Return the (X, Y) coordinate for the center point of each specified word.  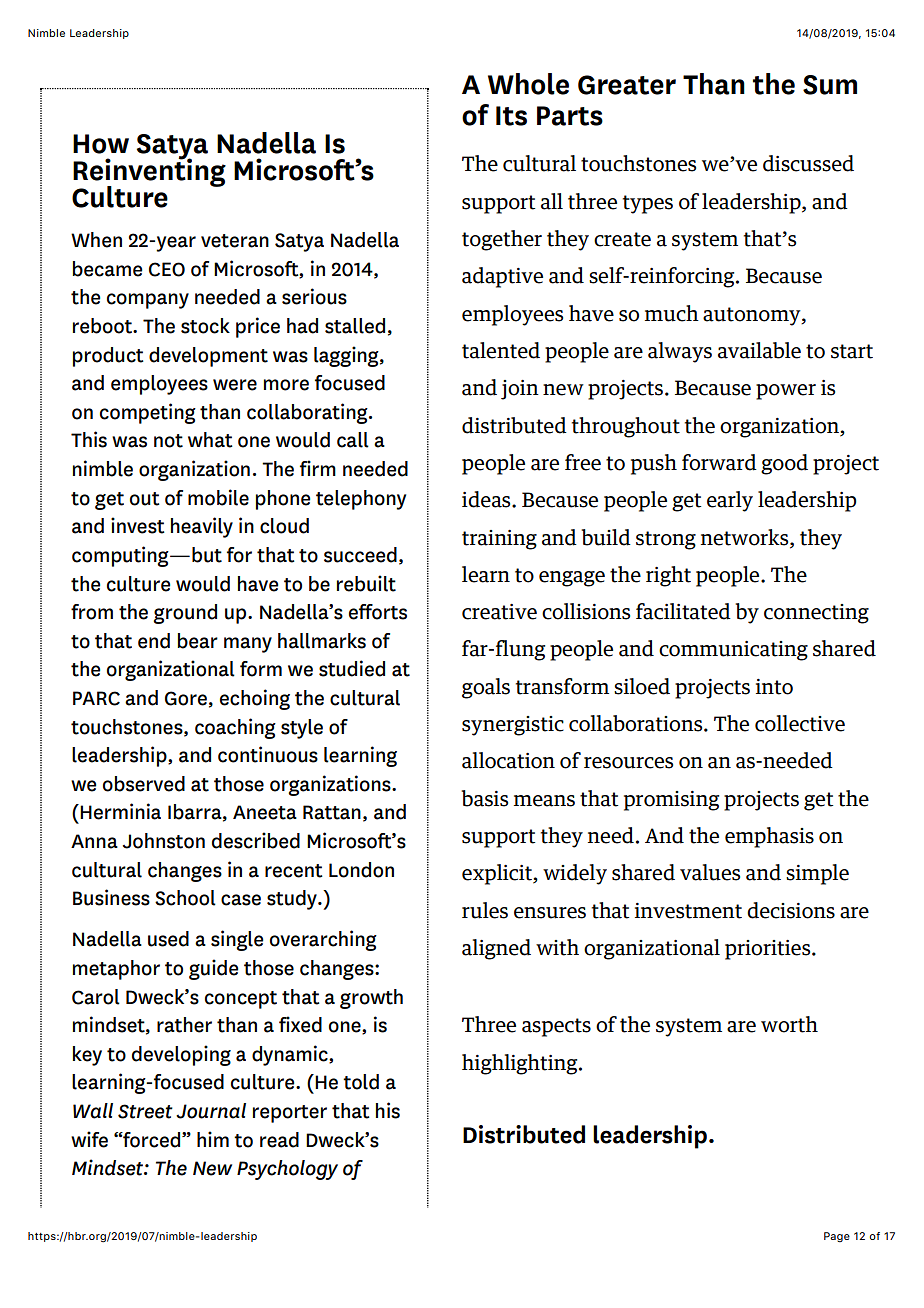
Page (837, 1237)
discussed (808, 163)
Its (511, 116)
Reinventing (149, 172)
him (213, 1139)
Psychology (287, 1170)
